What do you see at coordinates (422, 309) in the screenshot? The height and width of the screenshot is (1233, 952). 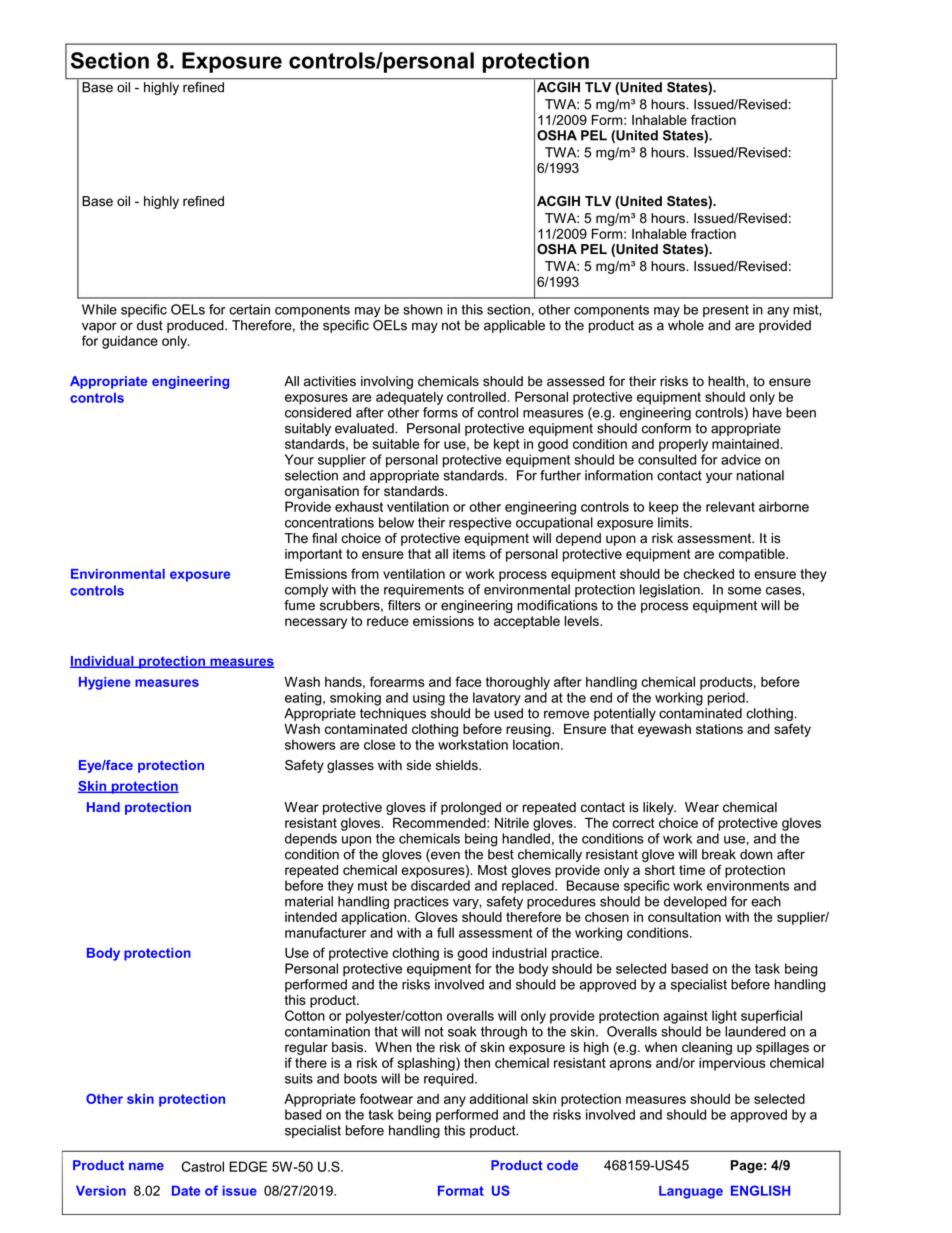 I see `shown` at bounding box center [422, 309].
